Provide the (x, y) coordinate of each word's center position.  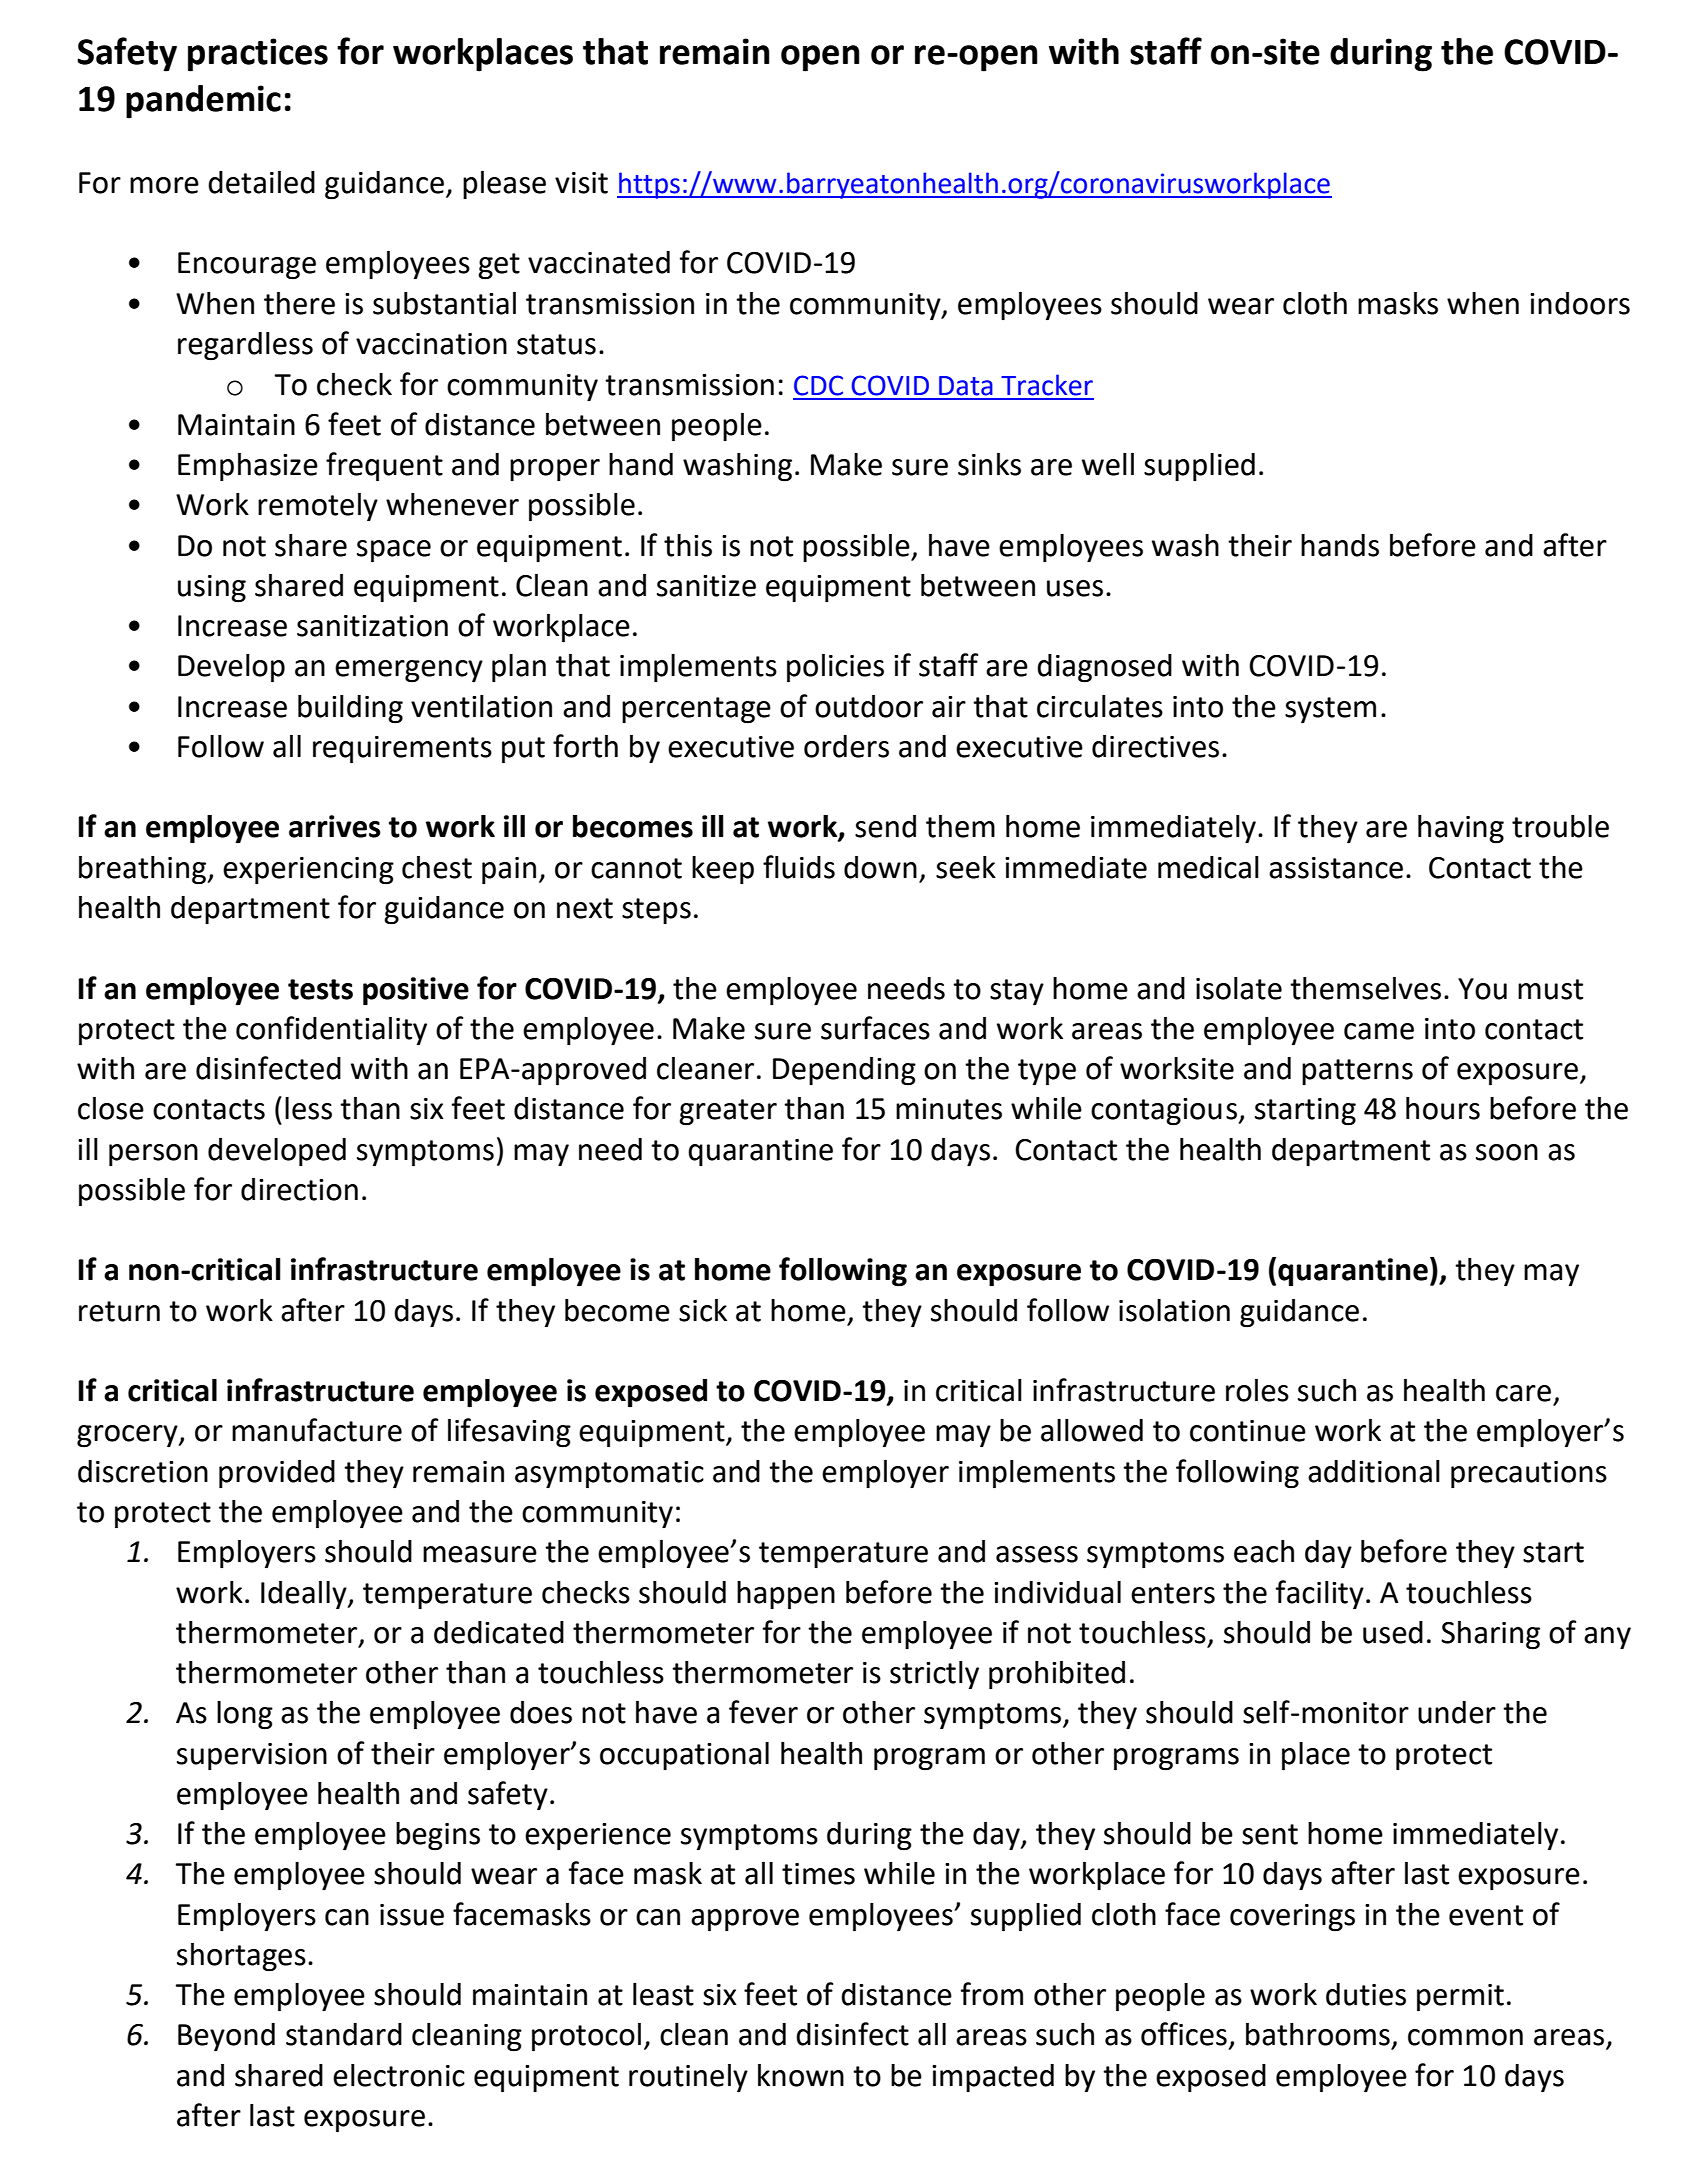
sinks (989, 464)
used (1393, 1632)
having (1461, 829)
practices (258, 55)
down (880, 867)
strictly (934, 1675)
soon (1507, 1152)
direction (299, 1189)
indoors (1580, 303)
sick (703, 1310)
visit (581, 183)
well (1108, 464)
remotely (318, 507)
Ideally (305, 1595)
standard (344, 2034)
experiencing (308, 871)
